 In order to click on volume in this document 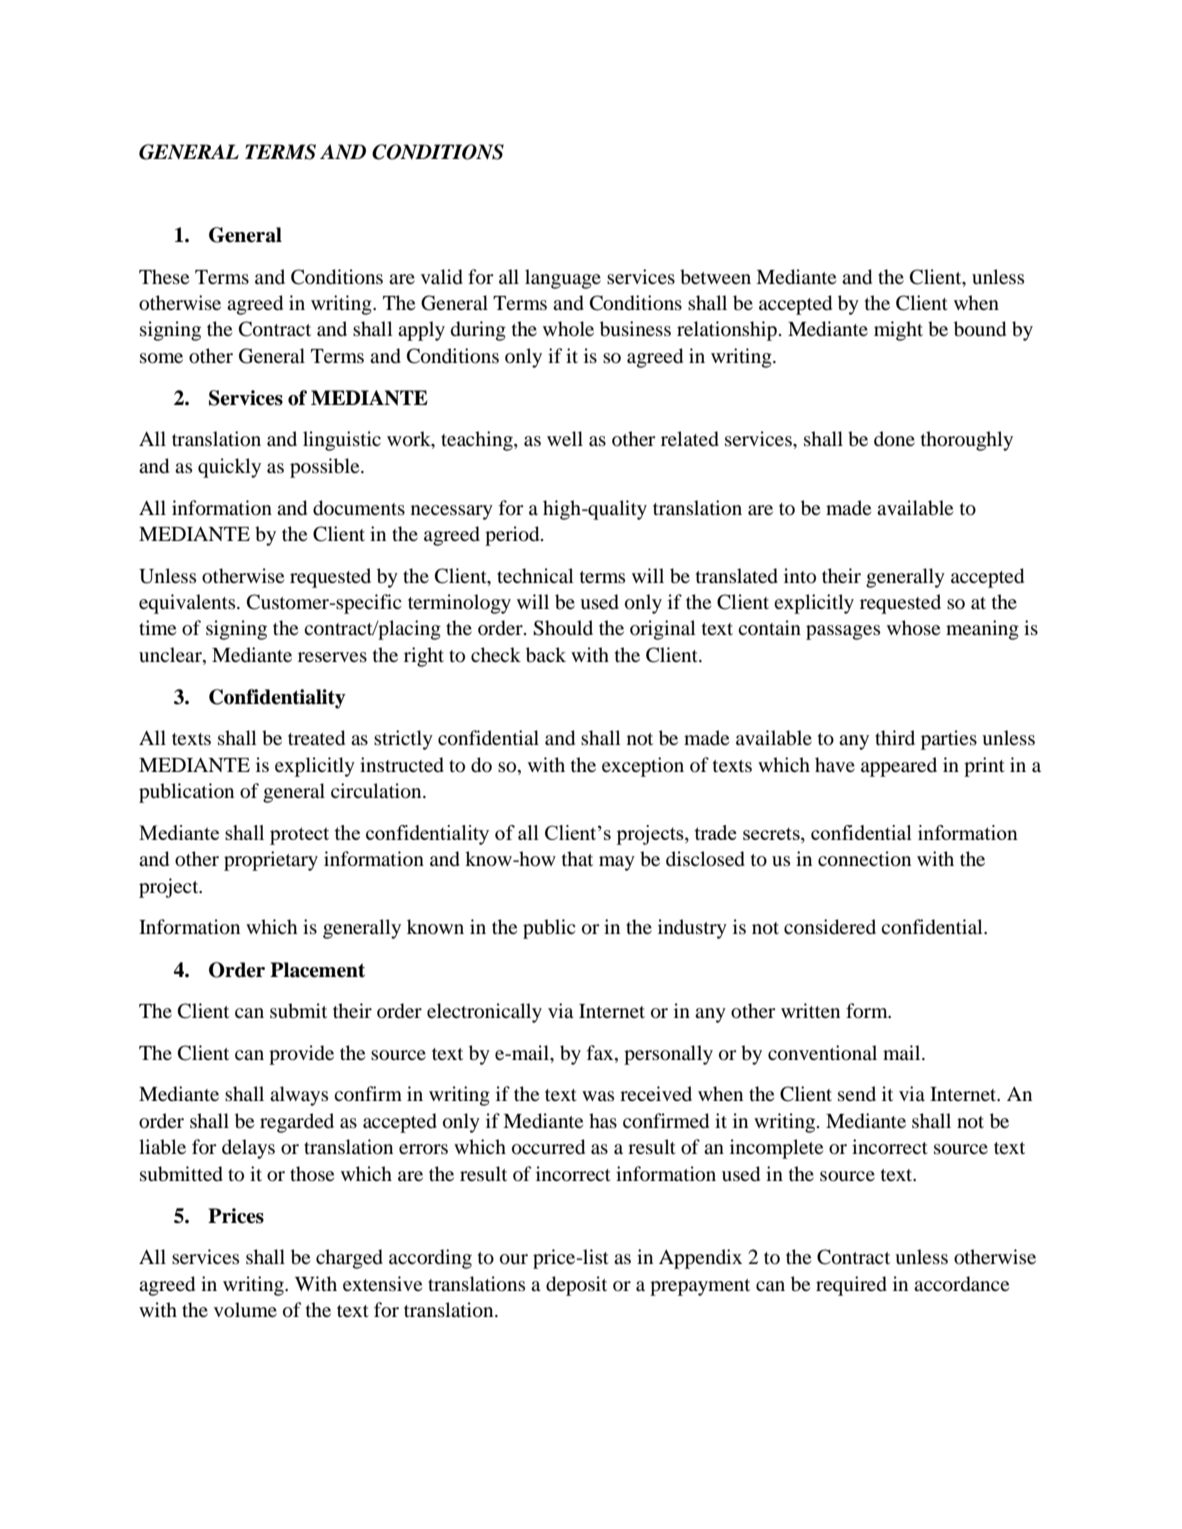, I will do `click(245, 1310)`.
